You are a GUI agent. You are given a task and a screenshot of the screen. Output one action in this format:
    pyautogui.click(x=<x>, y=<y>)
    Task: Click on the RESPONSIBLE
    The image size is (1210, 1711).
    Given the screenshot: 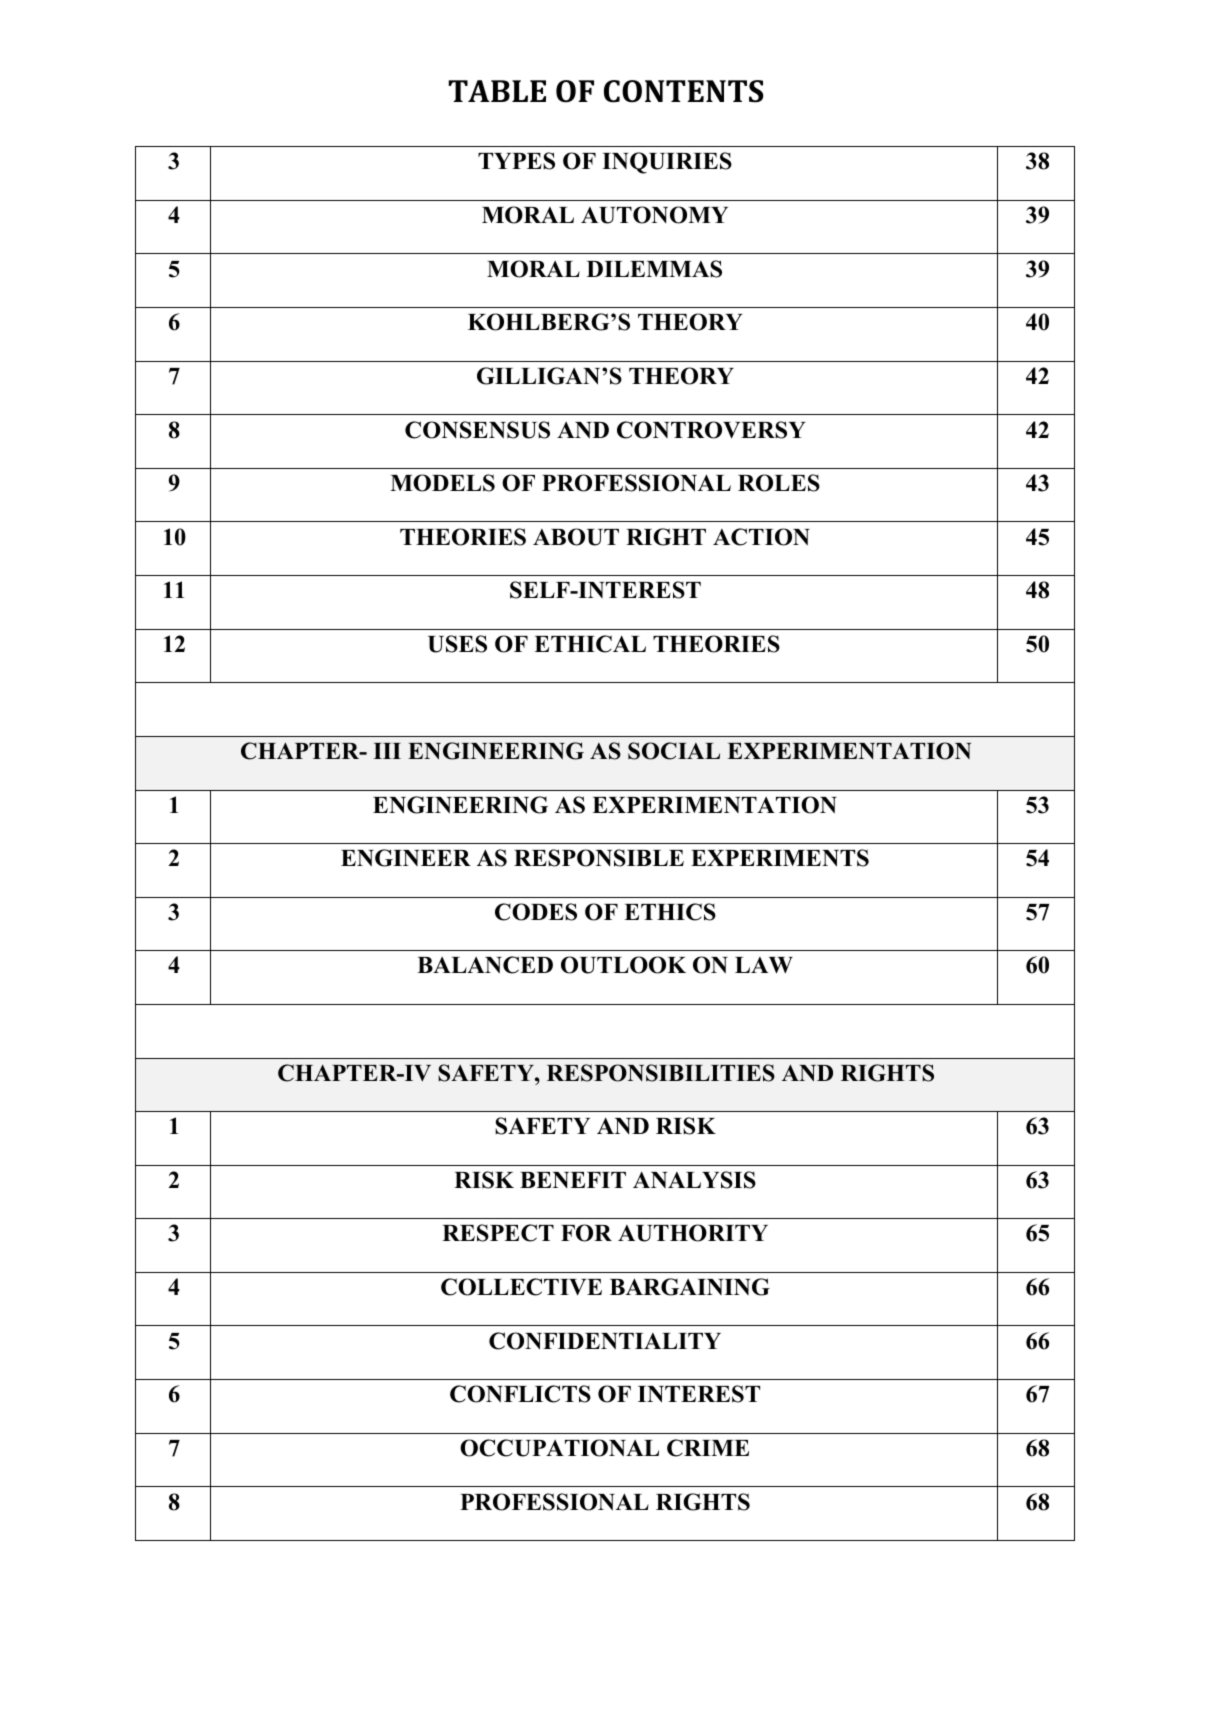 What is the action you would take?
    pyautogui.click(x=599, y=858)
